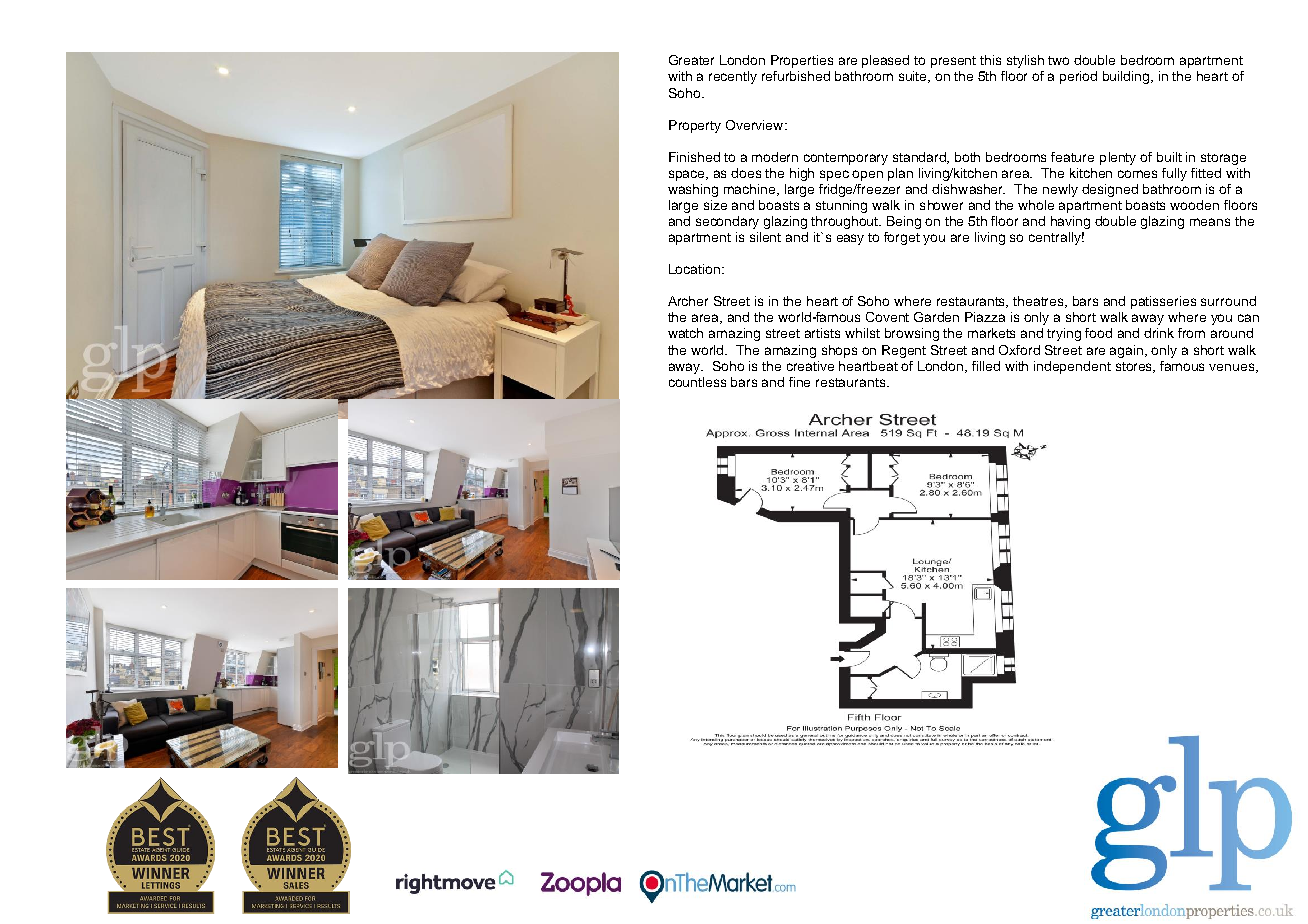 This image has height=924, width=1308. Describe the element at coordinates (1127, 77) in the image. I see `building` at that location.
